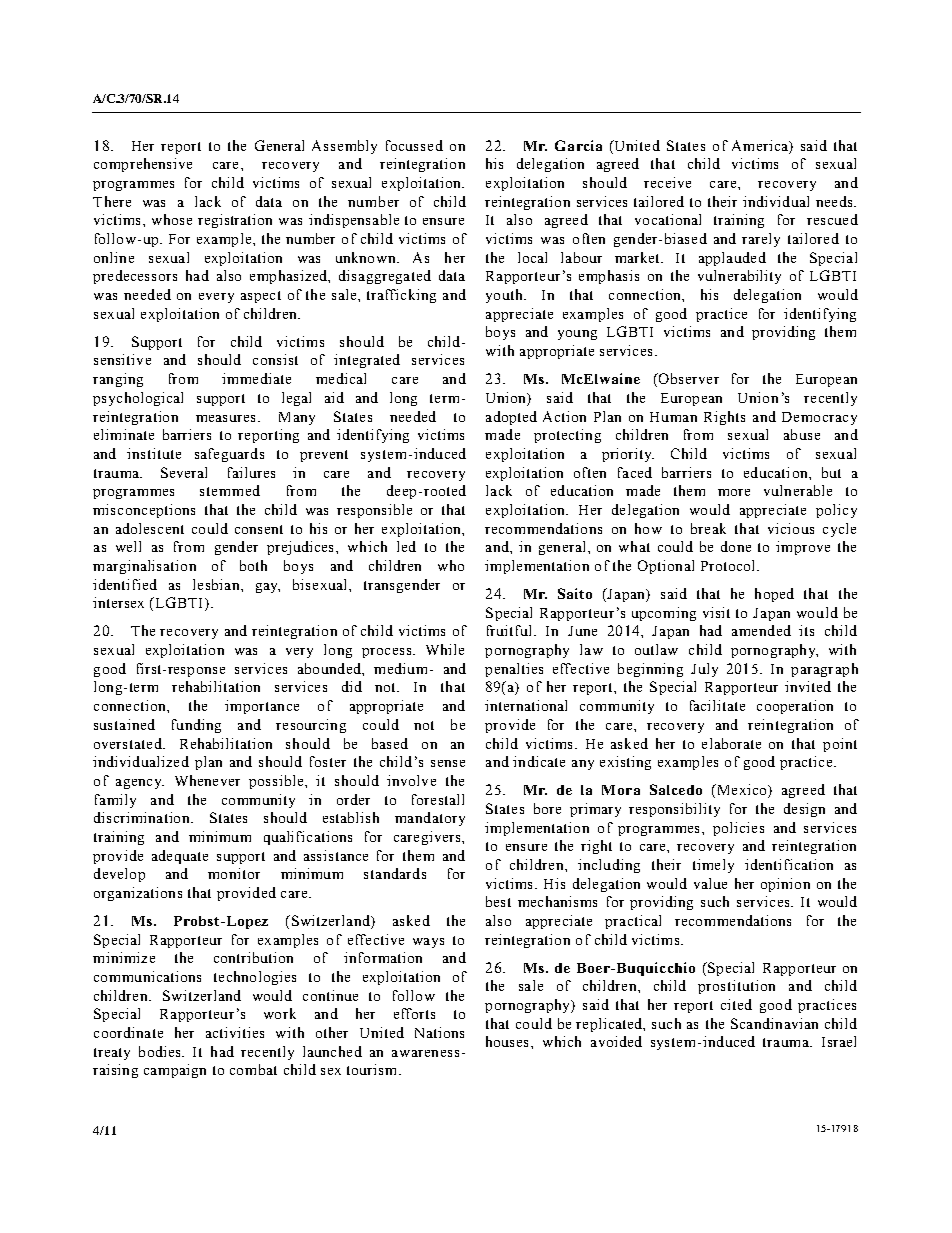 The image size is (952, 1233). Describe the element at coordinates (509, 1041) in the screenshot. I see `houses` at that location.
